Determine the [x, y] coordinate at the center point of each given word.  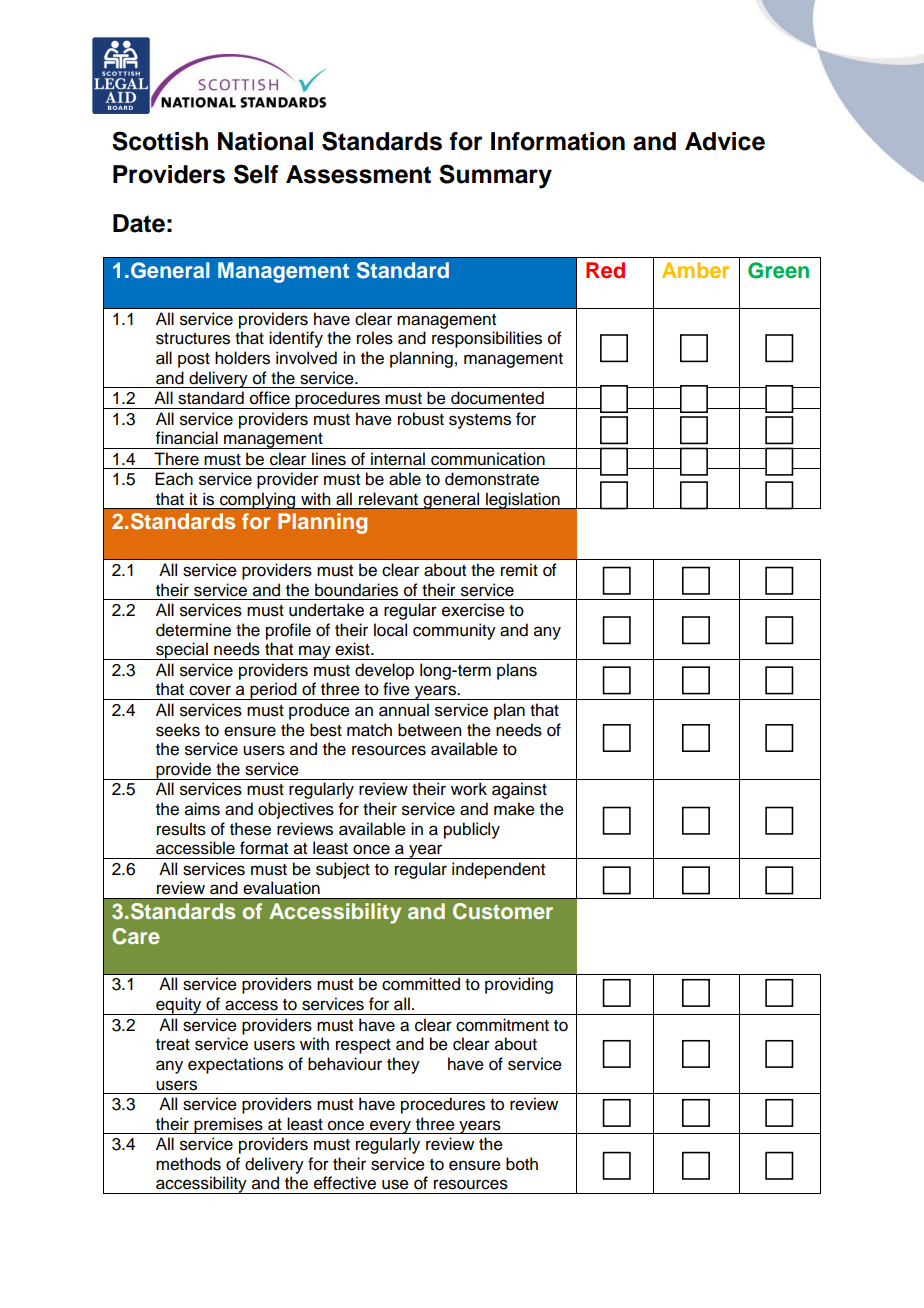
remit [519, 570]
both [522, 1164]
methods [188, 1164]
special [182, 651]
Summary [495, 176]
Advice [725, 141]
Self [256, 174]
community [454, 631]
